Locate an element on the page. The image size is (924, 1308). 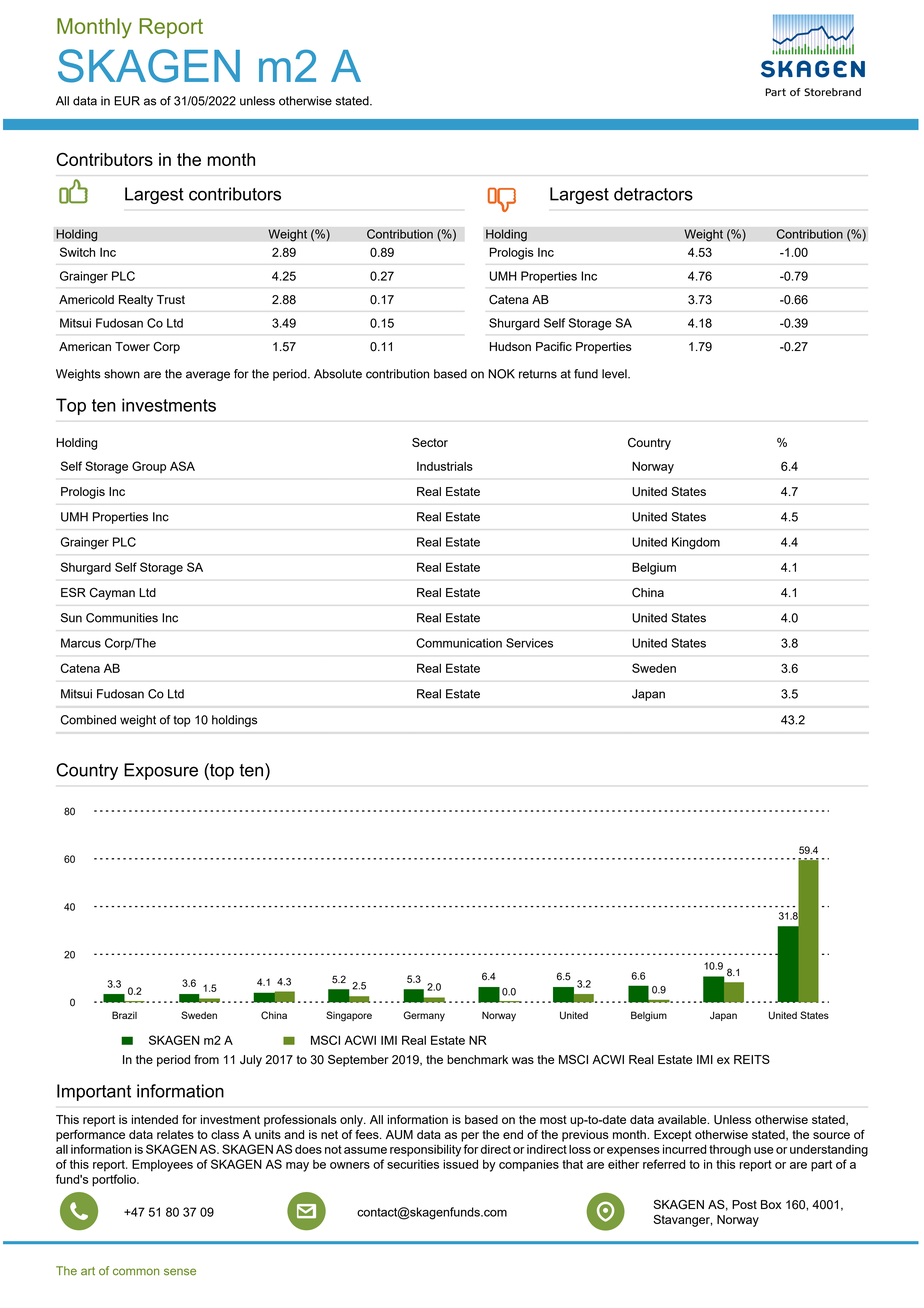
Pacific is located at coordinates (554, 346).
